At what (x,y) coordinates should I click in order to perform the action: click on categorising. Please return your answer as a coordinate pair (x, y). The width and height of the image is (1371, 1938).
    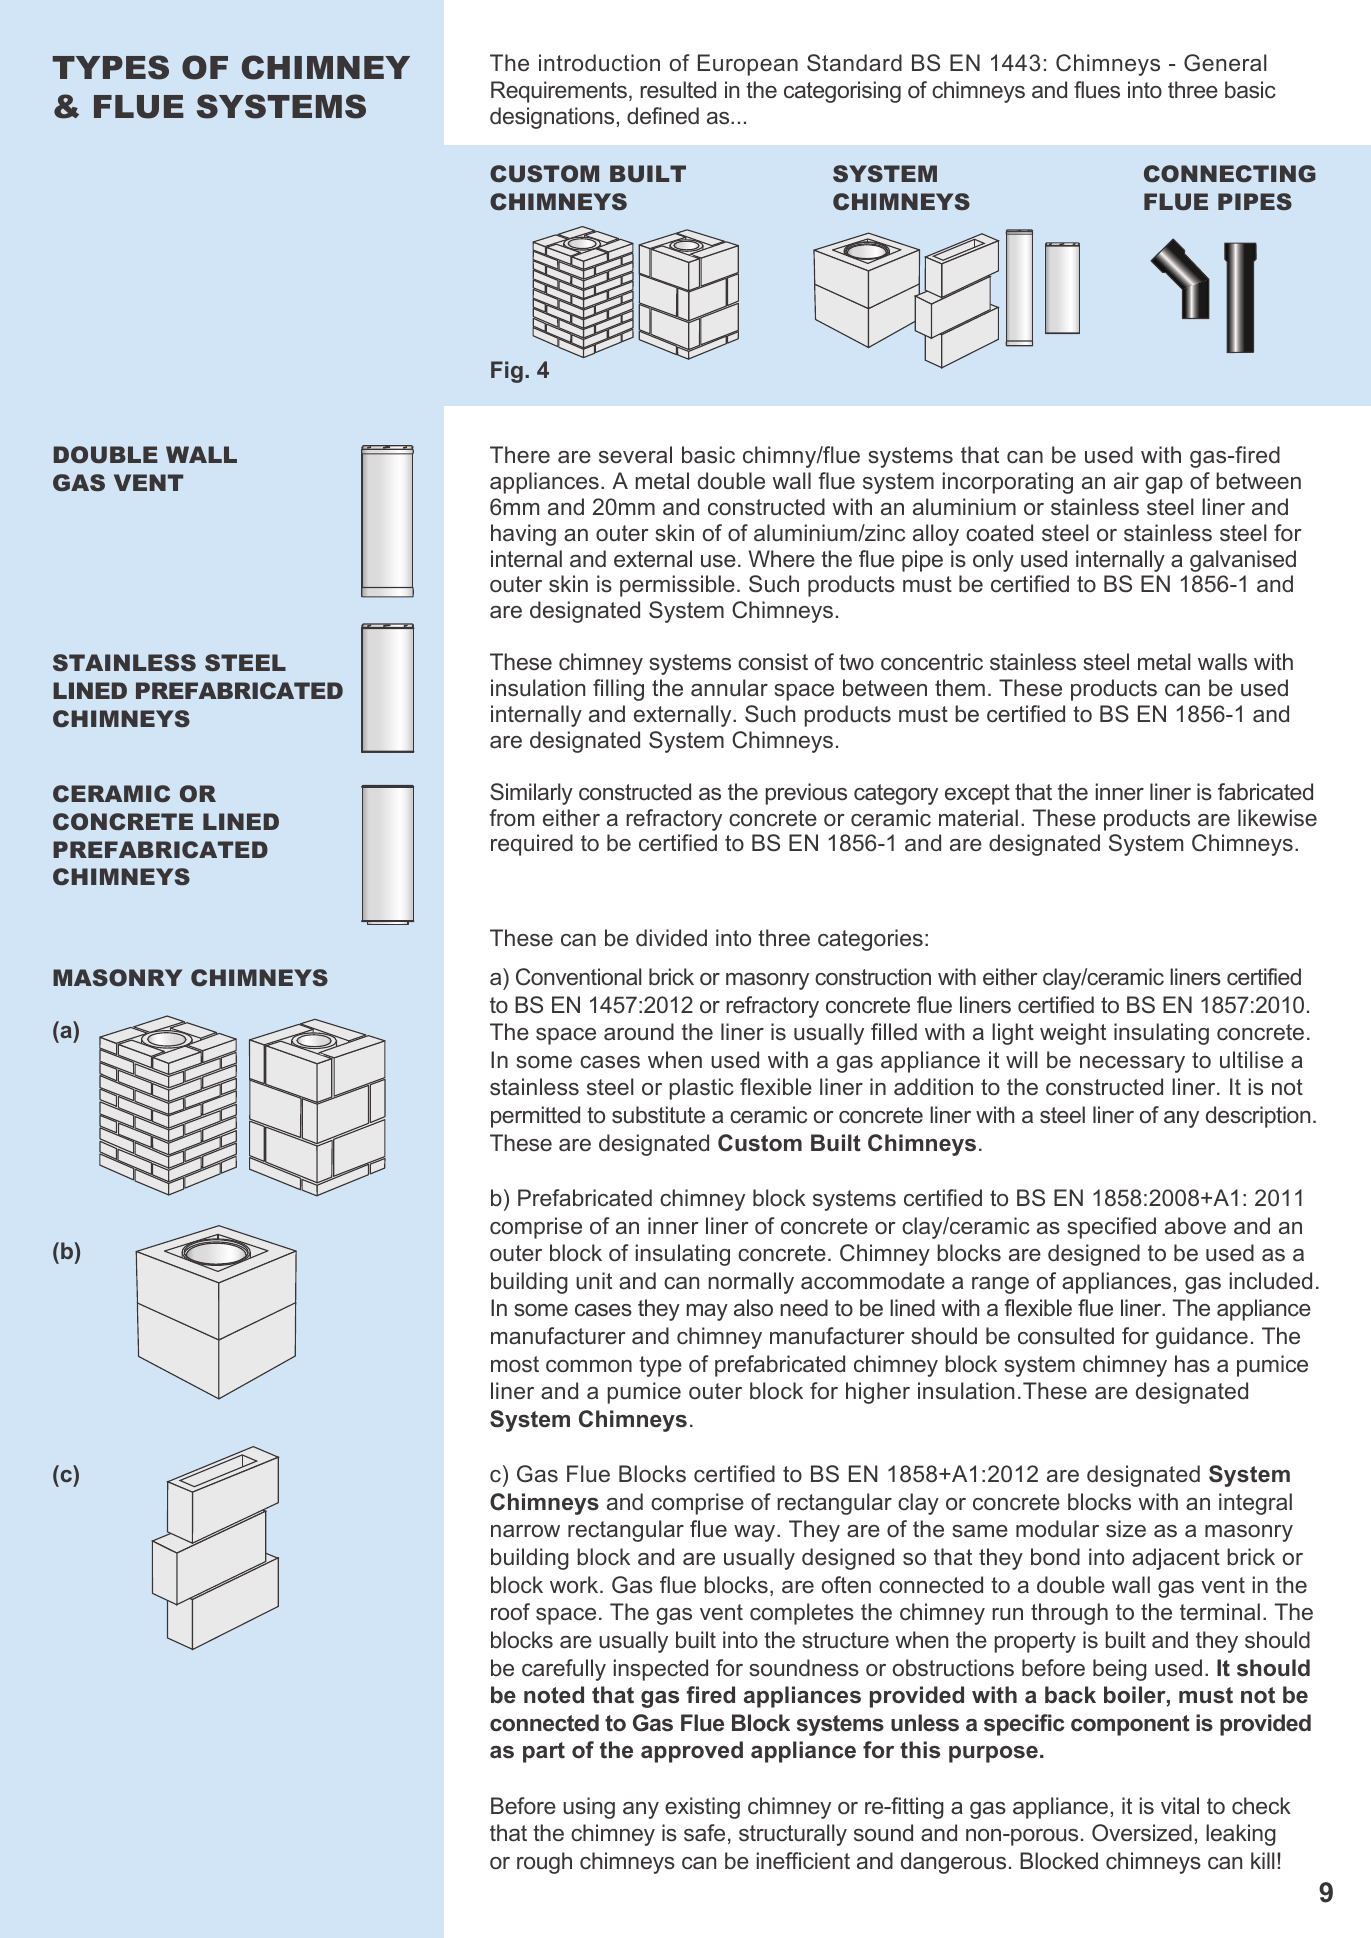
    Looking at the image, I should click on (842, 92).
